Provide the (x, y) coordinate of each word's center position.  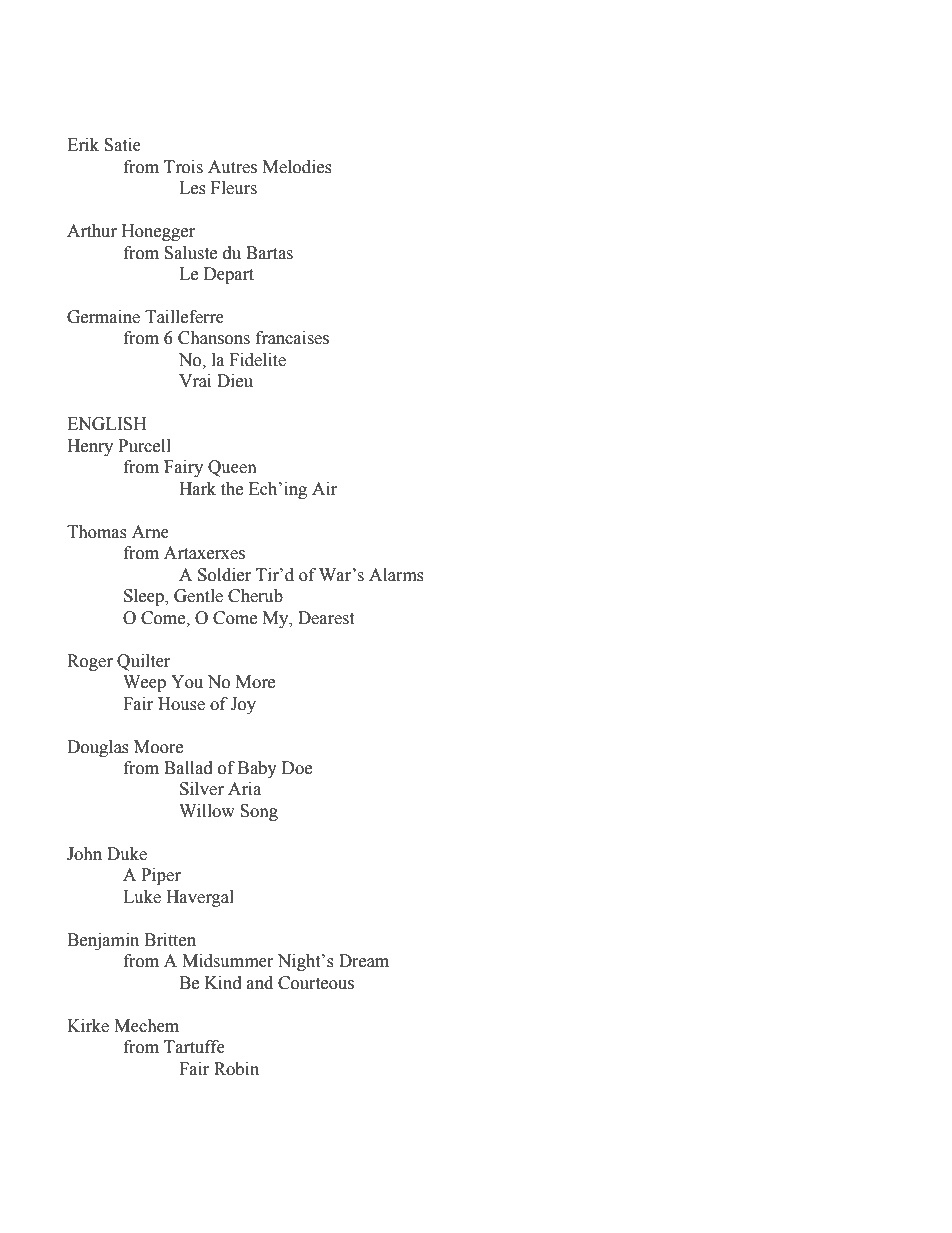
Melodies (297, 167)
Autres (232, 167)
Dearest (326, 618)
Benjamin (103, 941)
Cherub (255, 596)
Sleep (145, 597)
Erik (83, 144)
